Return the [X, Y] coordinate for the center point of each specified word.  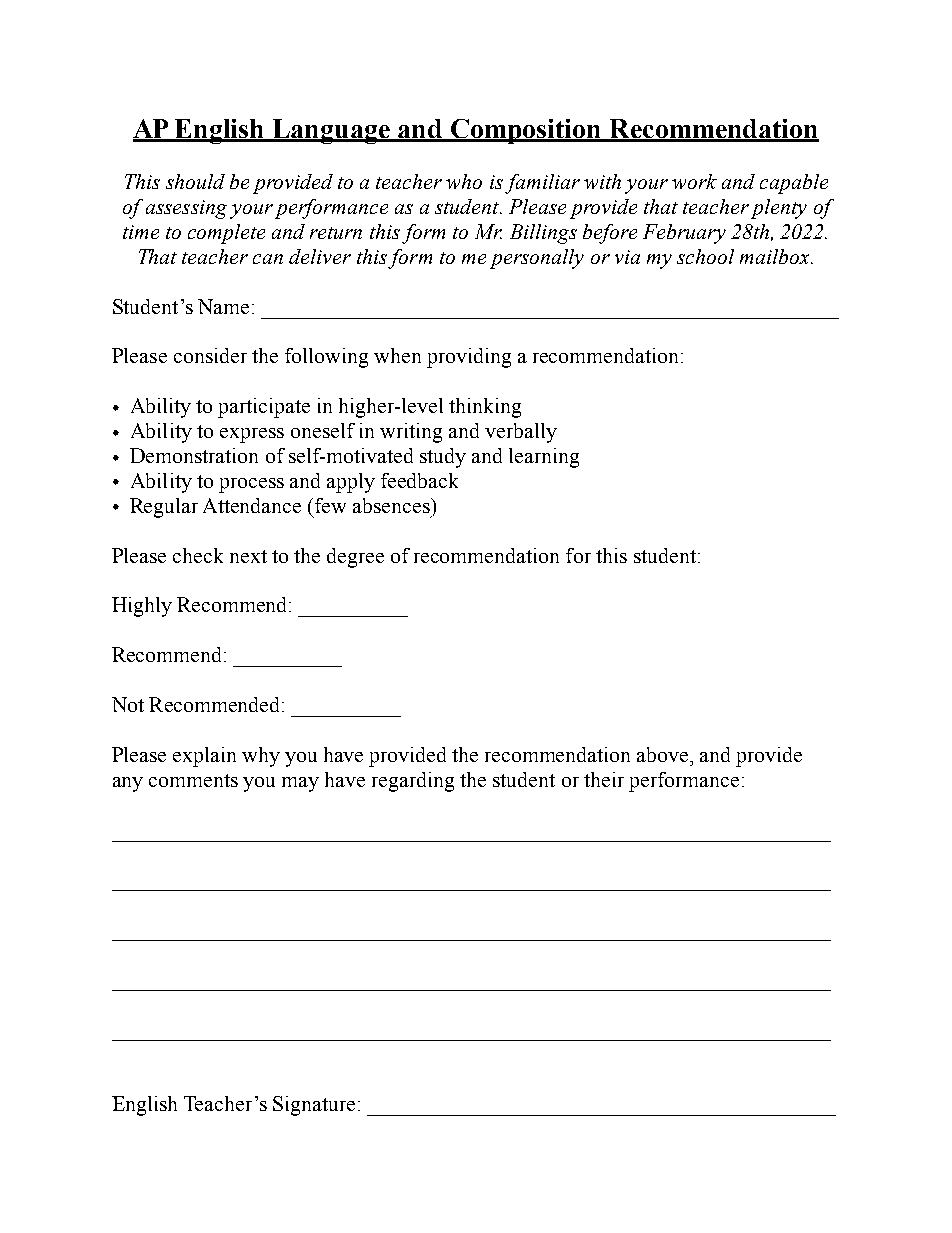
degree [355, 558]
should [195, 181]
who [464, 181]
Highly [142, 607]
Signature [314, 1106]
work [694, 181]
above [664, 754]
